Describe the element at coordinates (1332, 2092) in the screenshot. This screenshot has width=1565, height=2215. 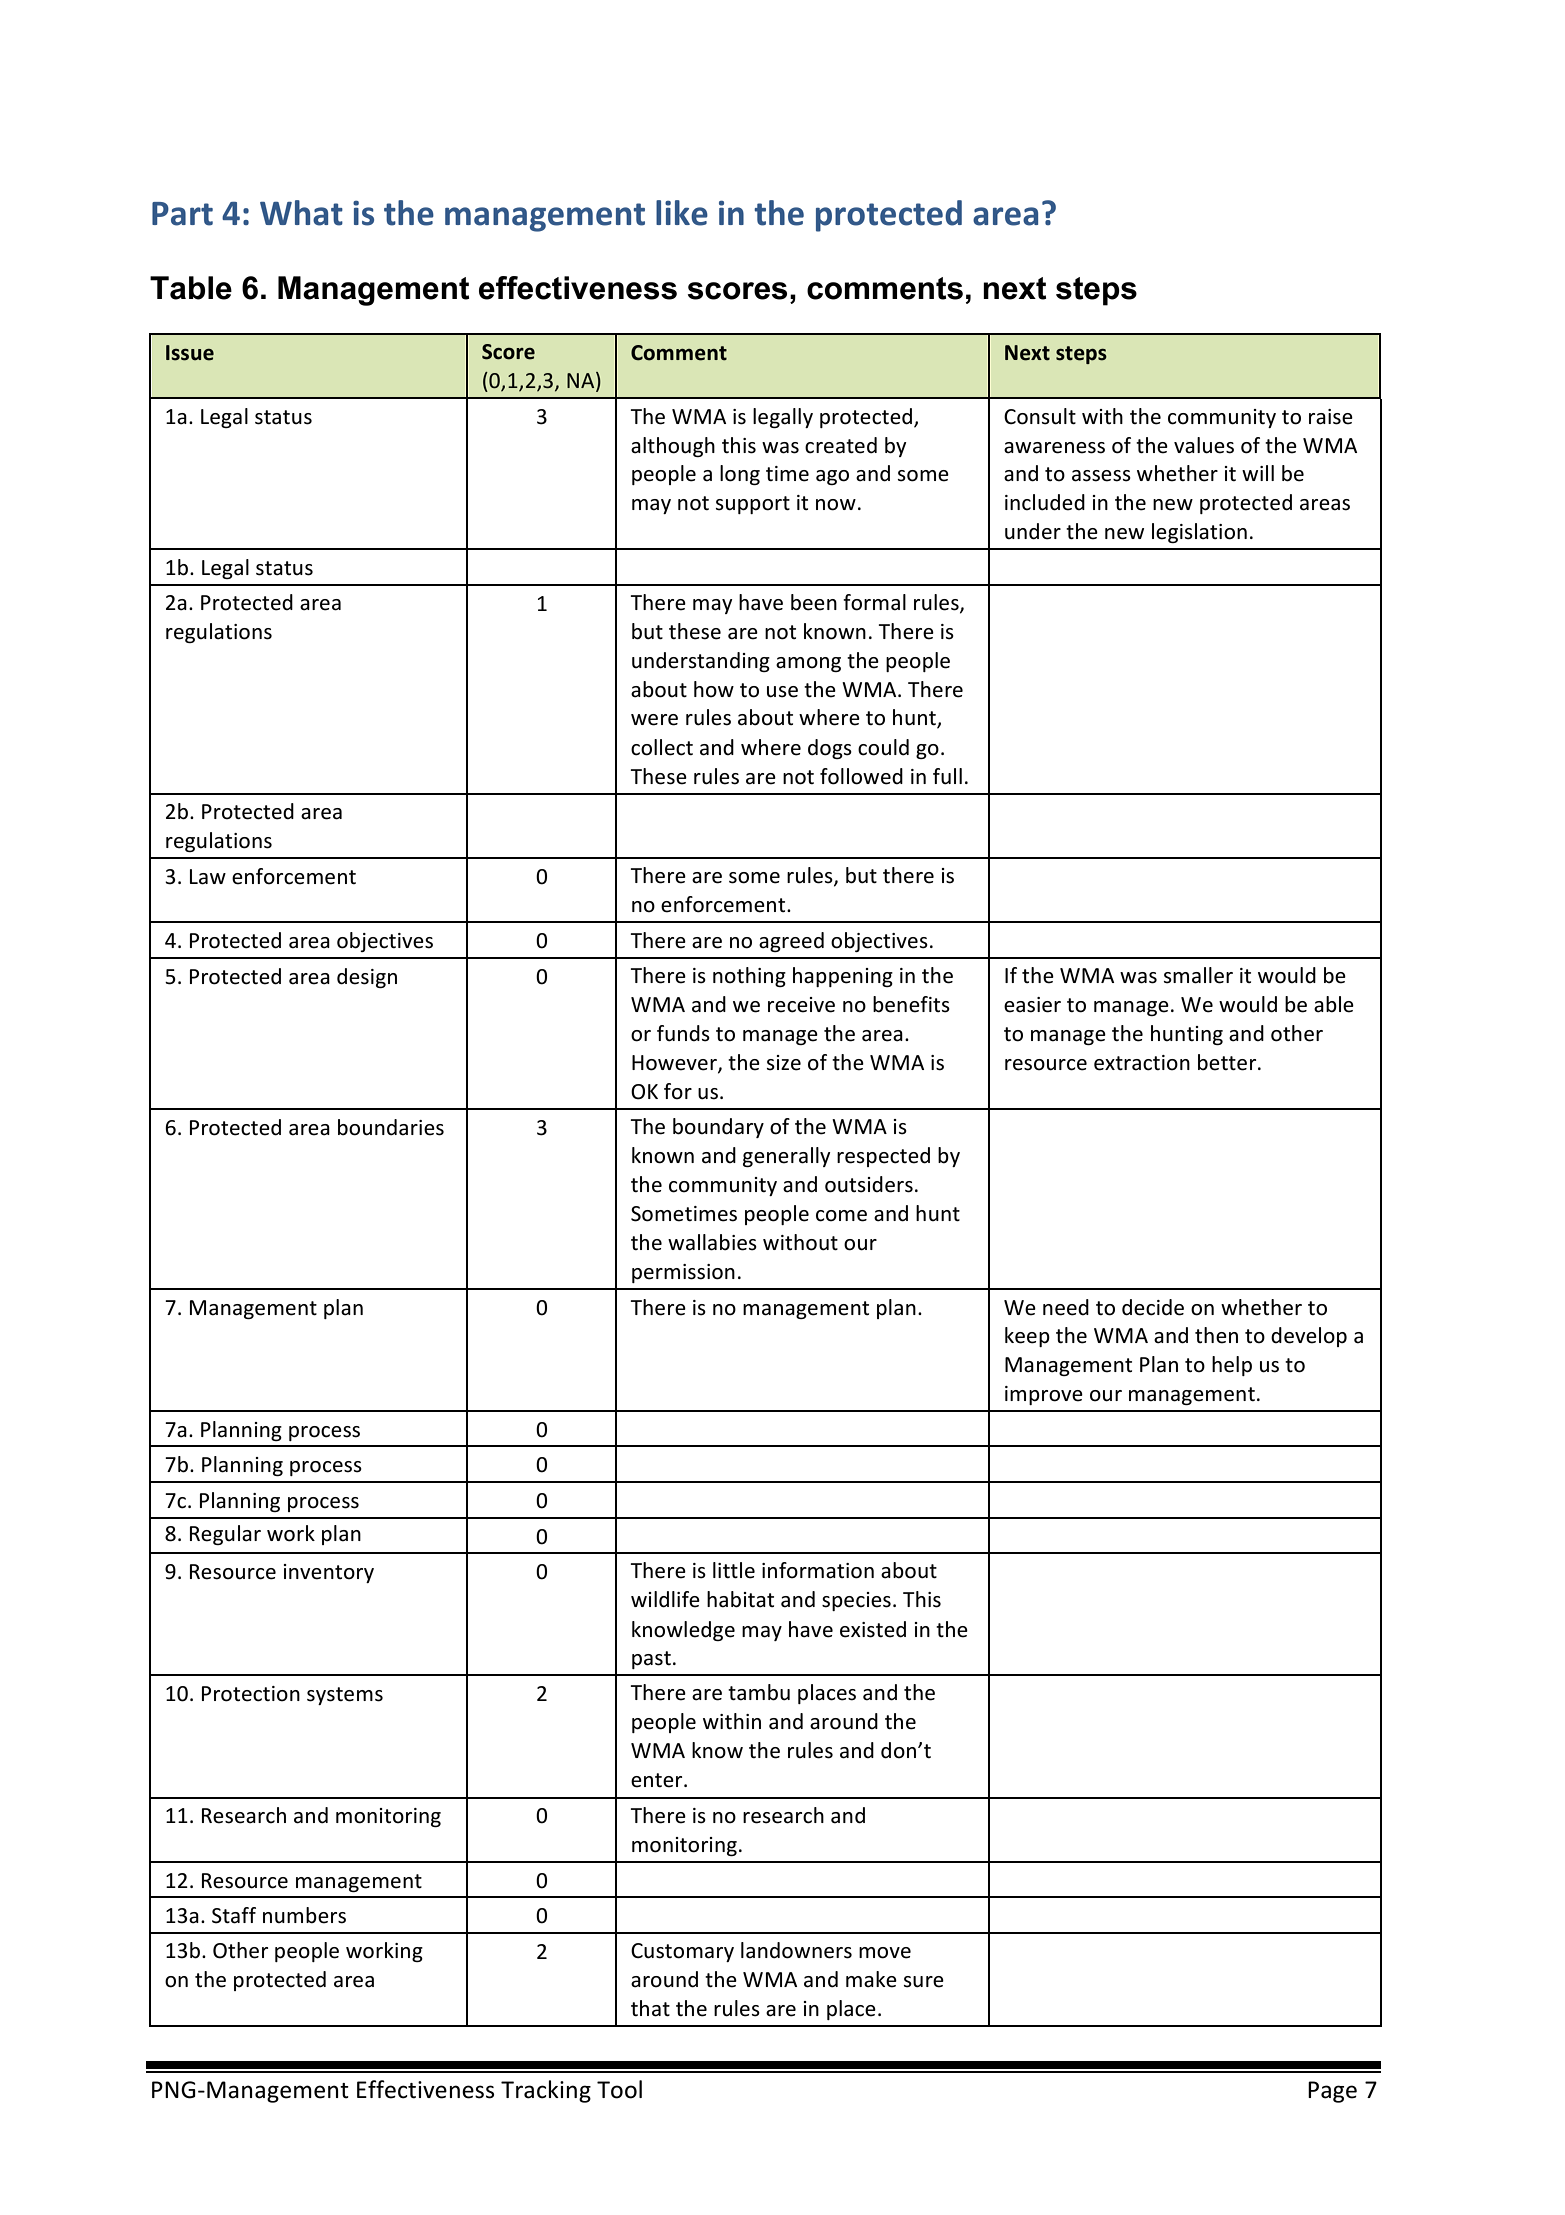
I see `Page` at that location.
